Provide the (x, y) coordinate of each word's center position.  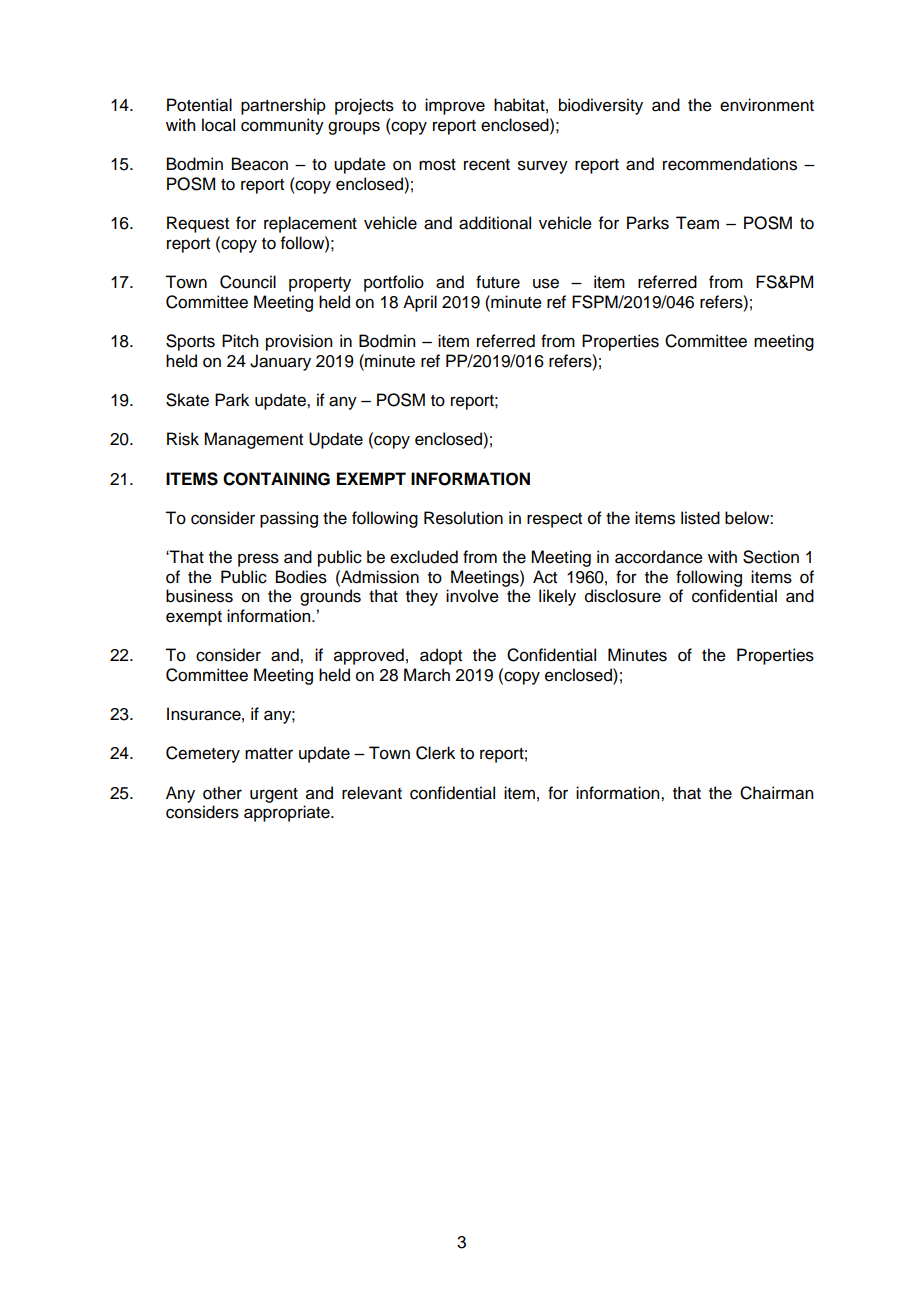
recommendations (730, 164)
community (282, 126)
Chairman (776, 793)
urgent (274, 795)
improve (455, 106)
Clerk (435, 753)
